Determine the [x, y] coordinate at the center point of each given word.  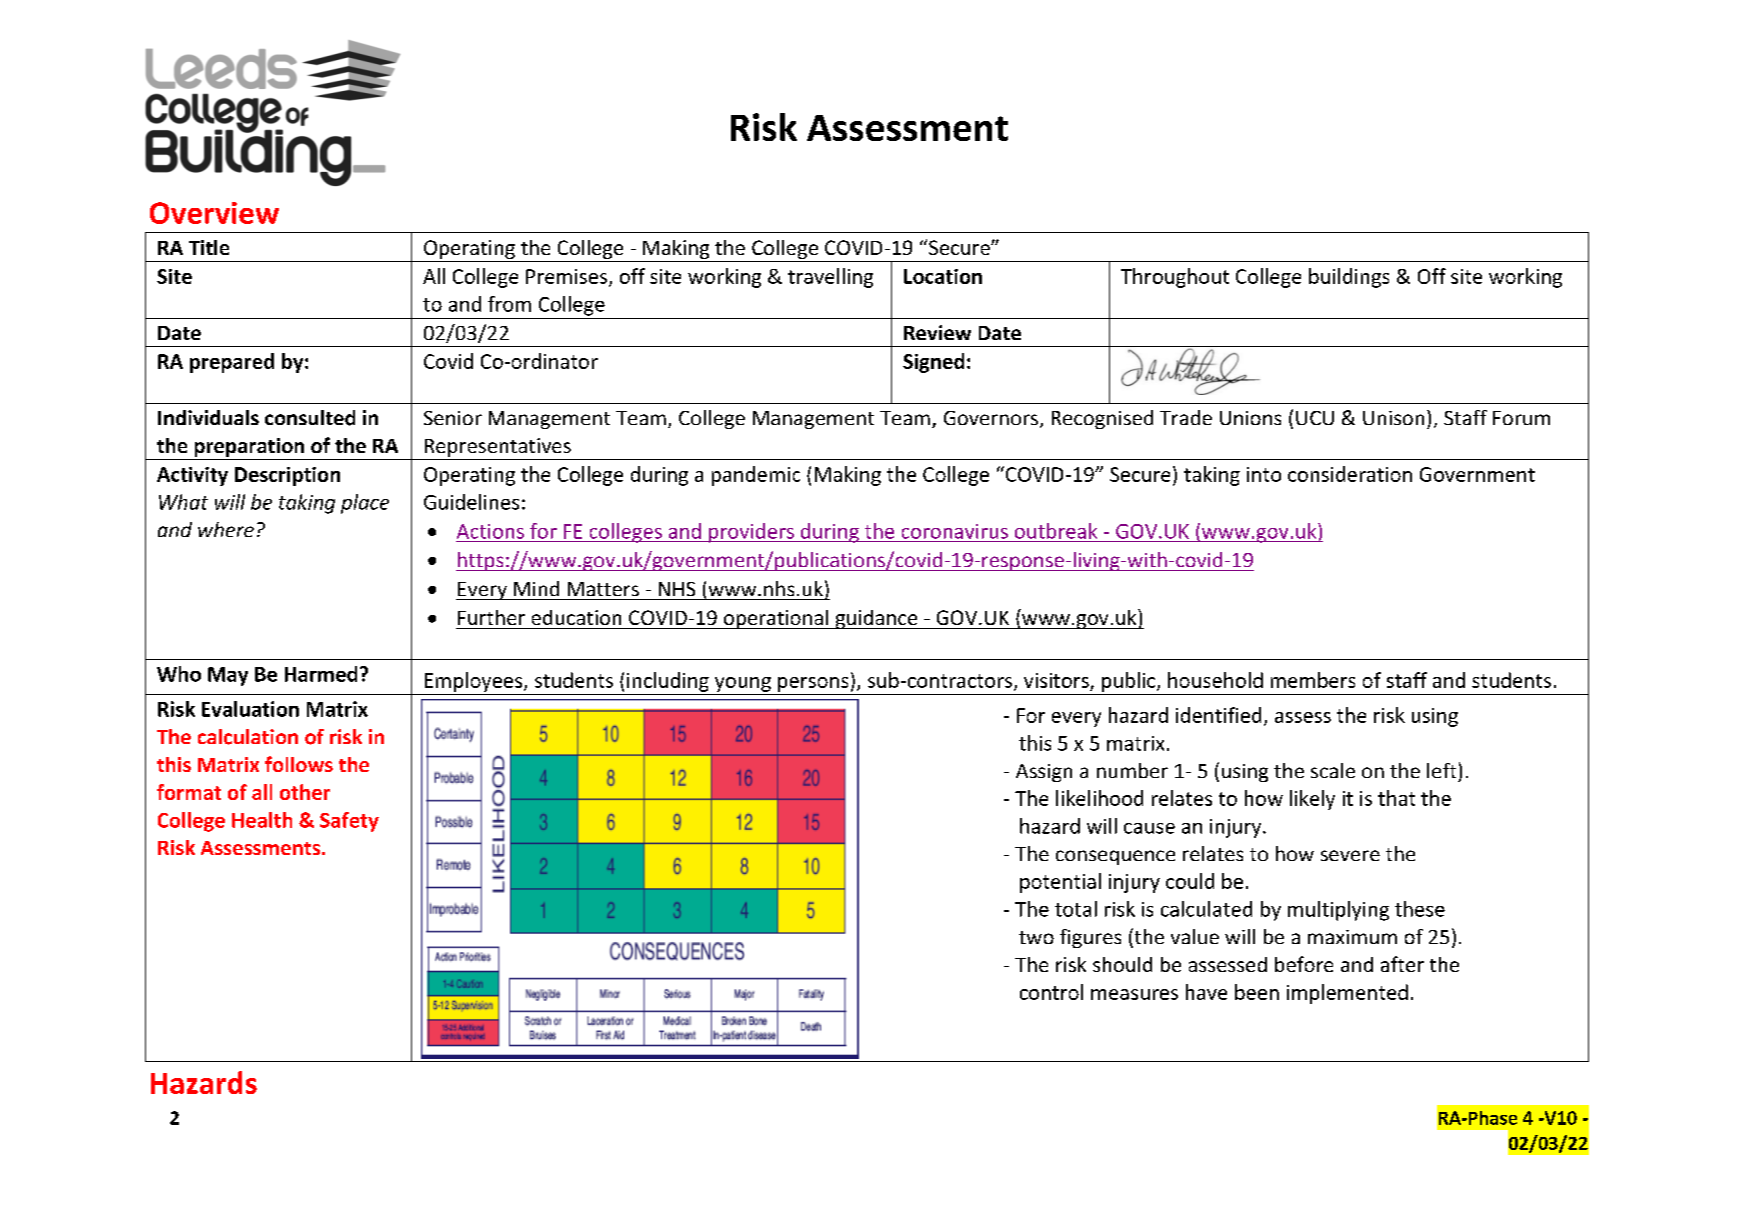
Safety [349, 822]
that [1396, 798]
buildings [1349, 278]
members [1313, 680]
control [1051, 992]
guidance [876, 619]
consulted [310, 418]
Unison [1393, 418]
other [305, 792]
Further [491, 617]
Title [209, 247]
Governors [992, 419]
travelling [830, 278]
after [1402, 964]
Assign [1044, 773]
